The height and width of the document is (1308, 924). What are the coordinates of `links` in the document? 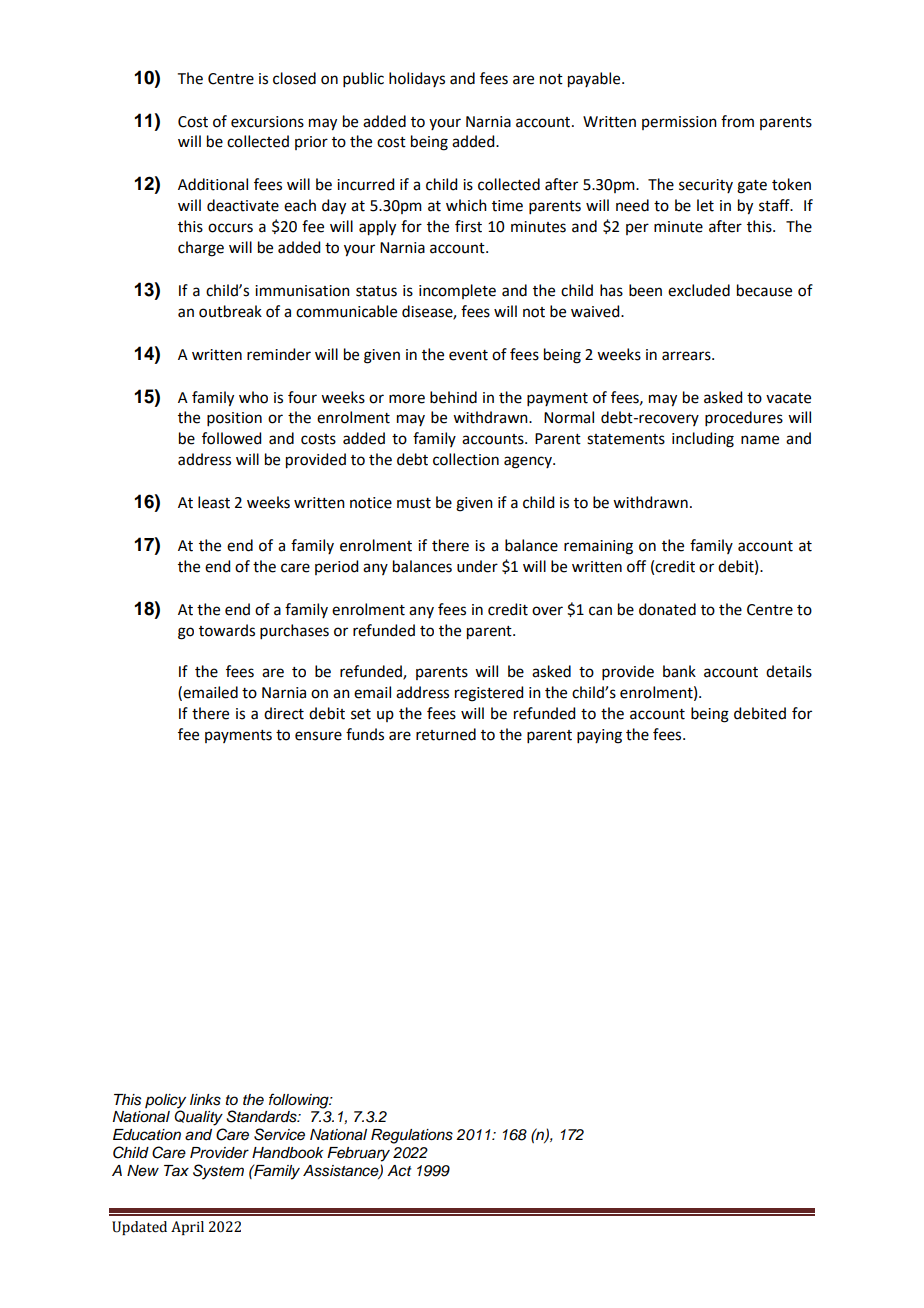 It's located at (205, 1100).
